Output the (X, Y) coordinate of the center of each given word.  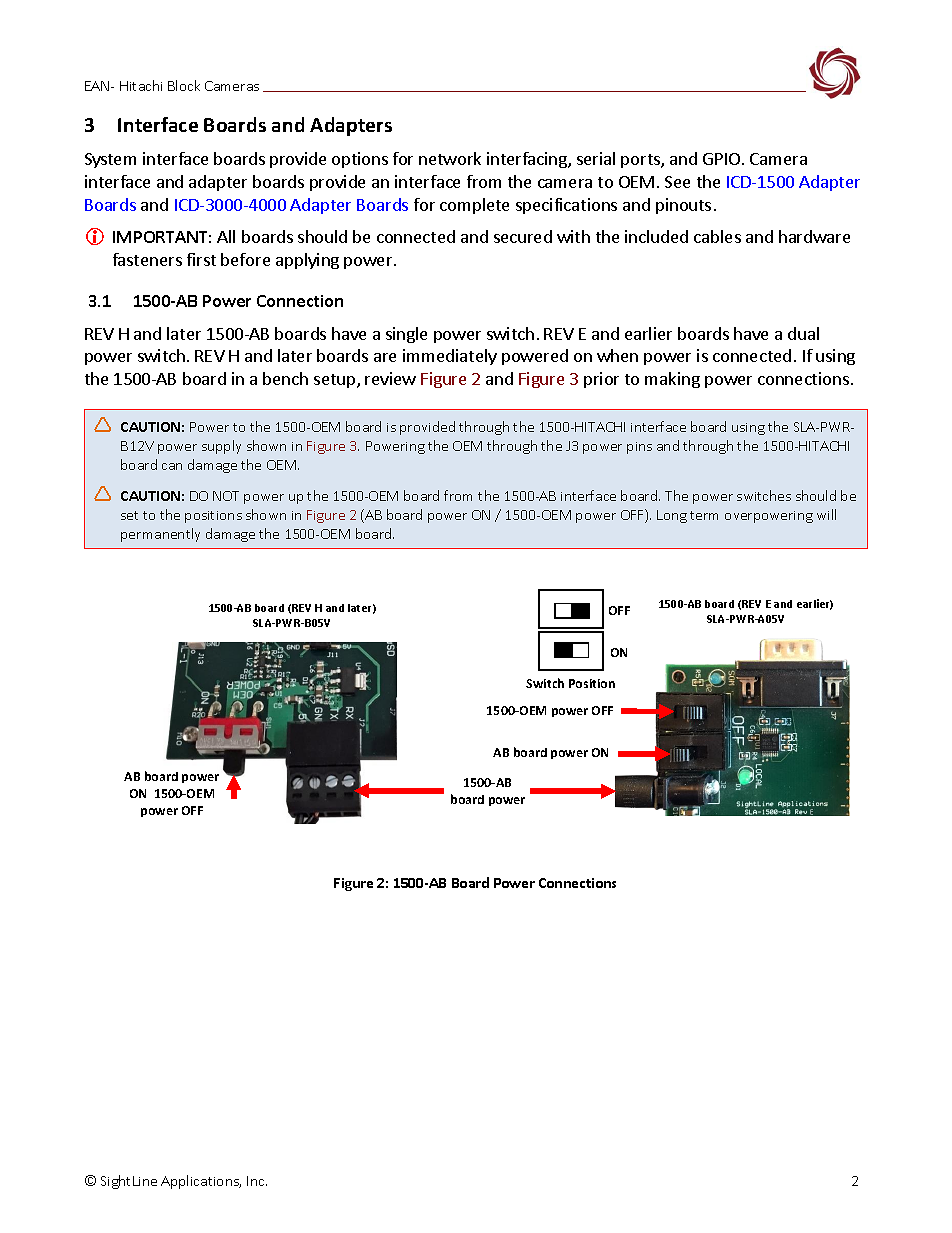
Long (672, 516)
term (704, 515)
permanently (160, 535)
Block (184, 85)
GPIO (721, 159)
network (450, 158)
